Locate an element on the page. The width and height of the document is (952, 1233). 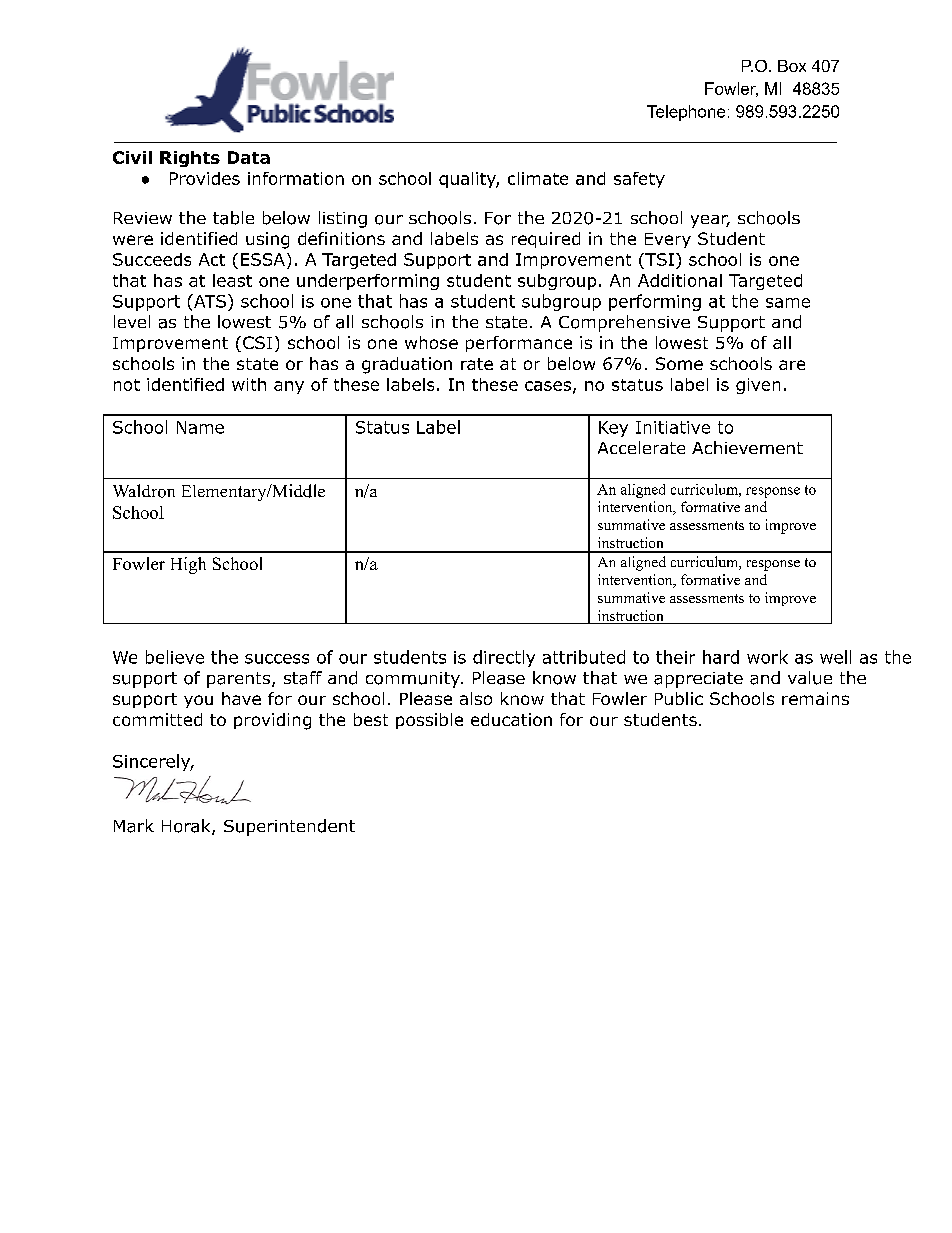
Box is located at coordinates (792, 66).
